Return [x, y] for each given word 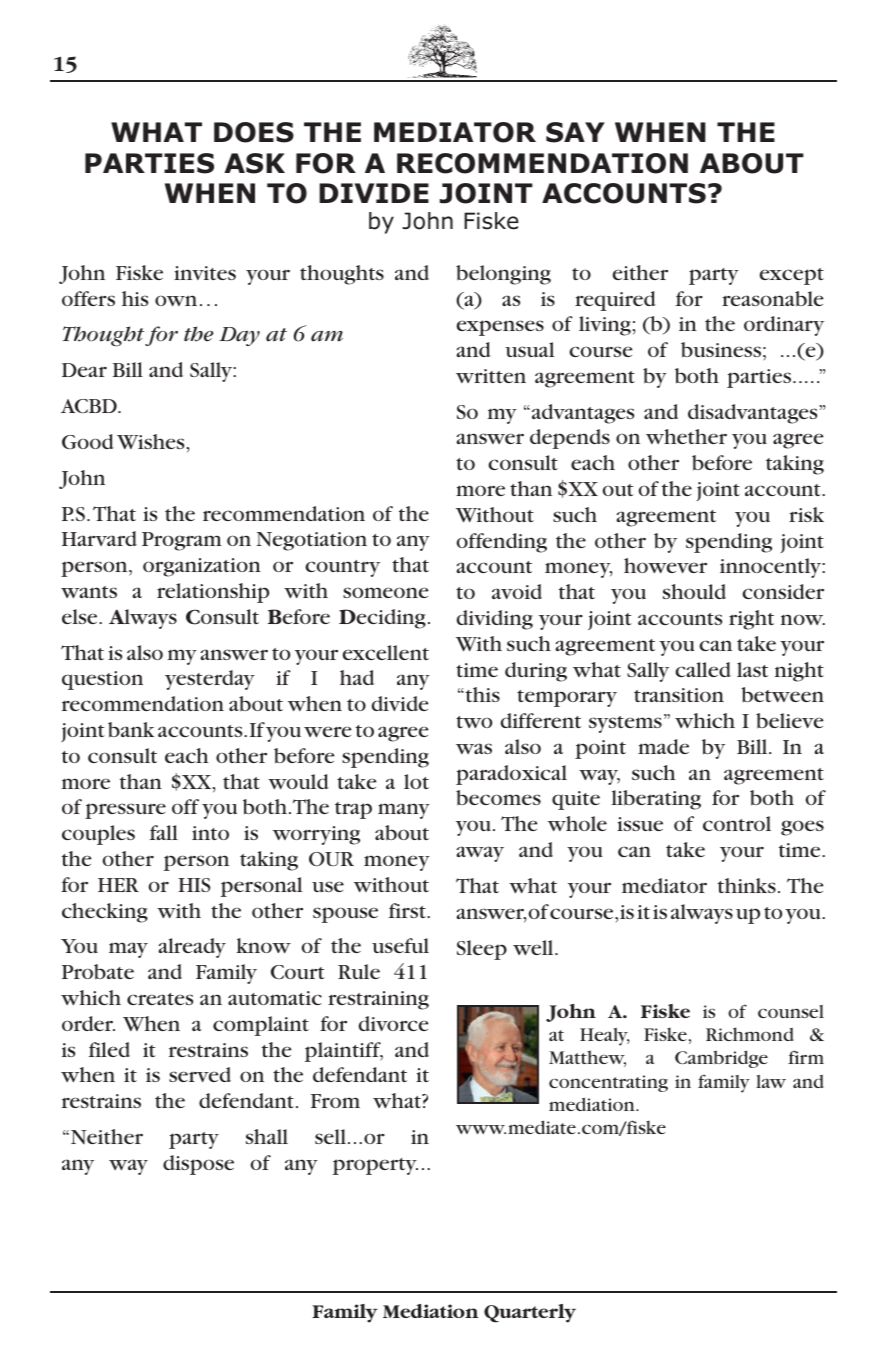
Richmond [750, 1034]
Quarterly [530, 1313]
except [791, 276]
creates [160, 999]
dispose [198, 1165]
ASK [254, 163]
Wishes [150, 441]
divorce [393, 1023]
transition [679, 695]
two [474, 722]
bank [131, 730]
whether [686, 436]
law [771, 1081]
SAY [575, 132]
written [491, 376]
